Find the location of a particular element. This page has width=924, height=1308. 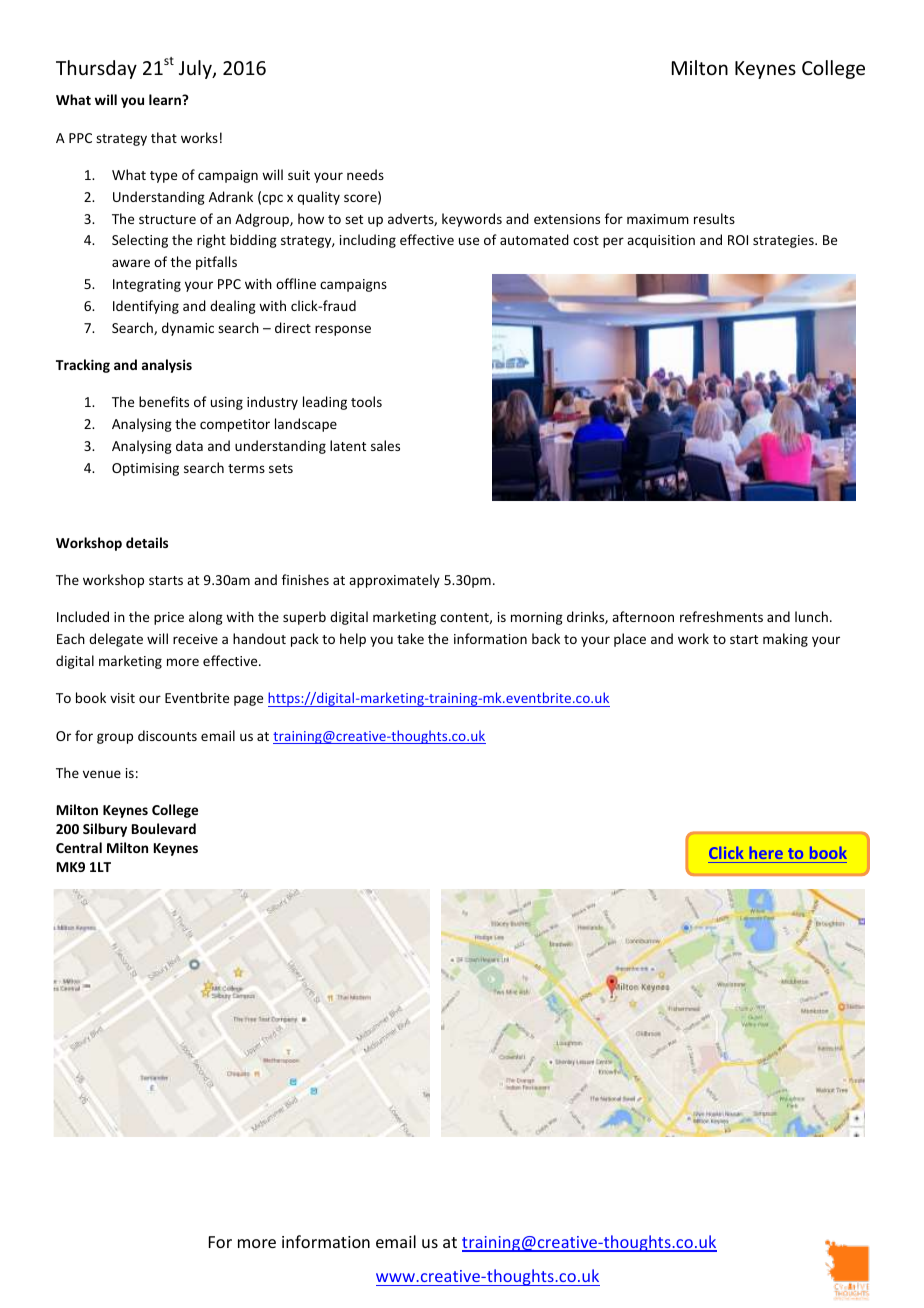

making is located at coordinates (785, 640).
